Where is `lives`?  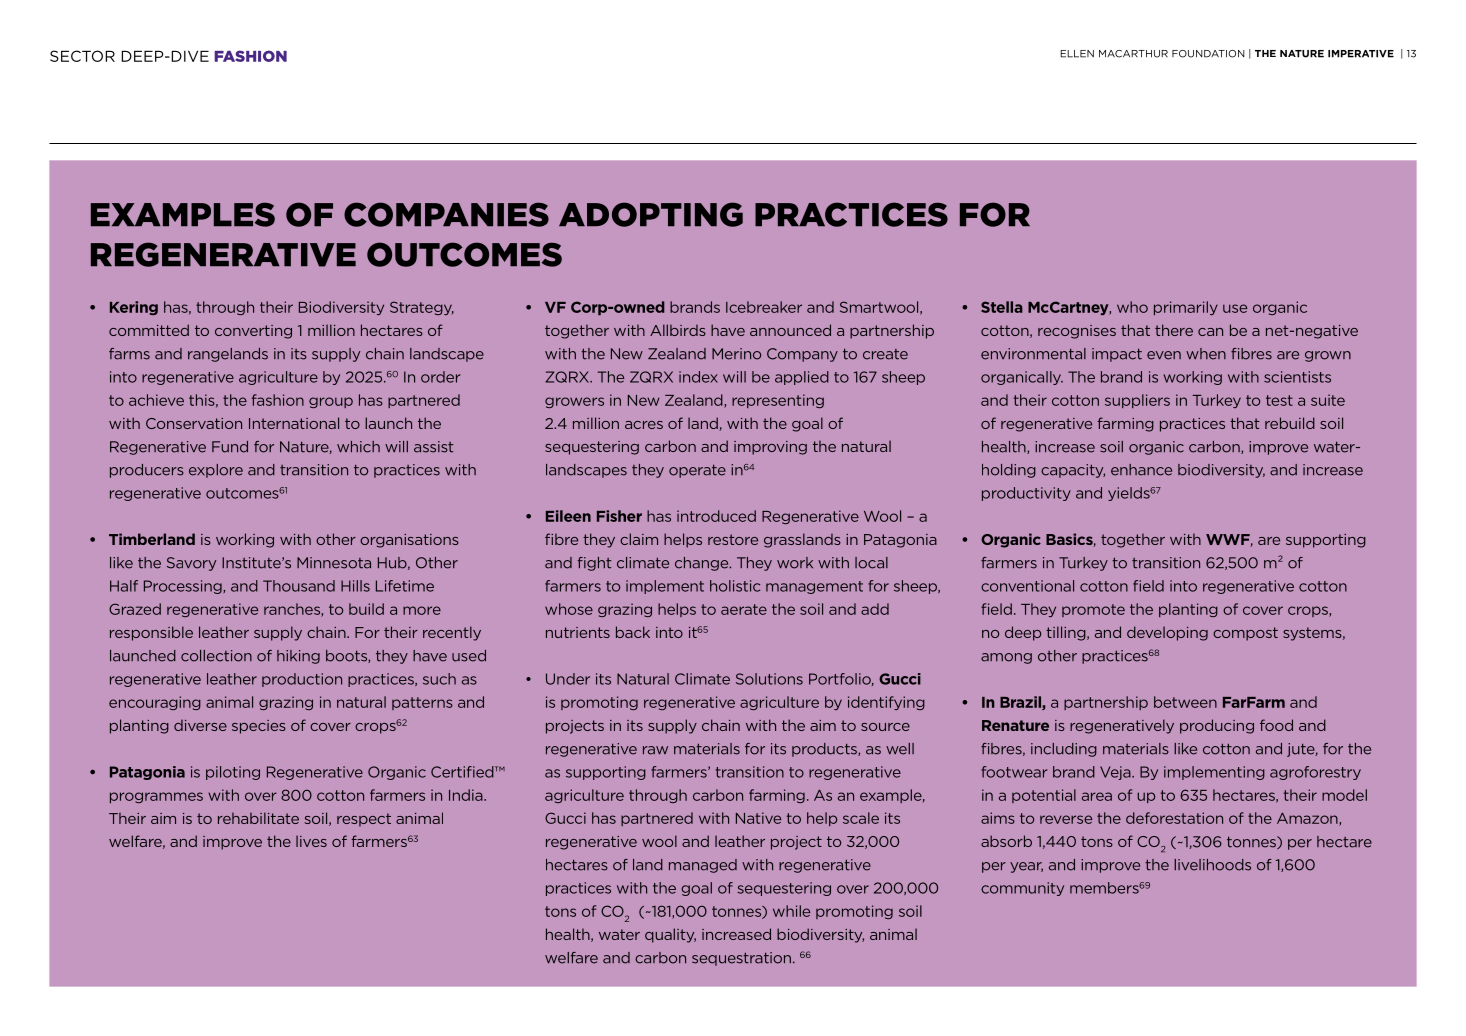
lives is located at coordinates (311, 841).
